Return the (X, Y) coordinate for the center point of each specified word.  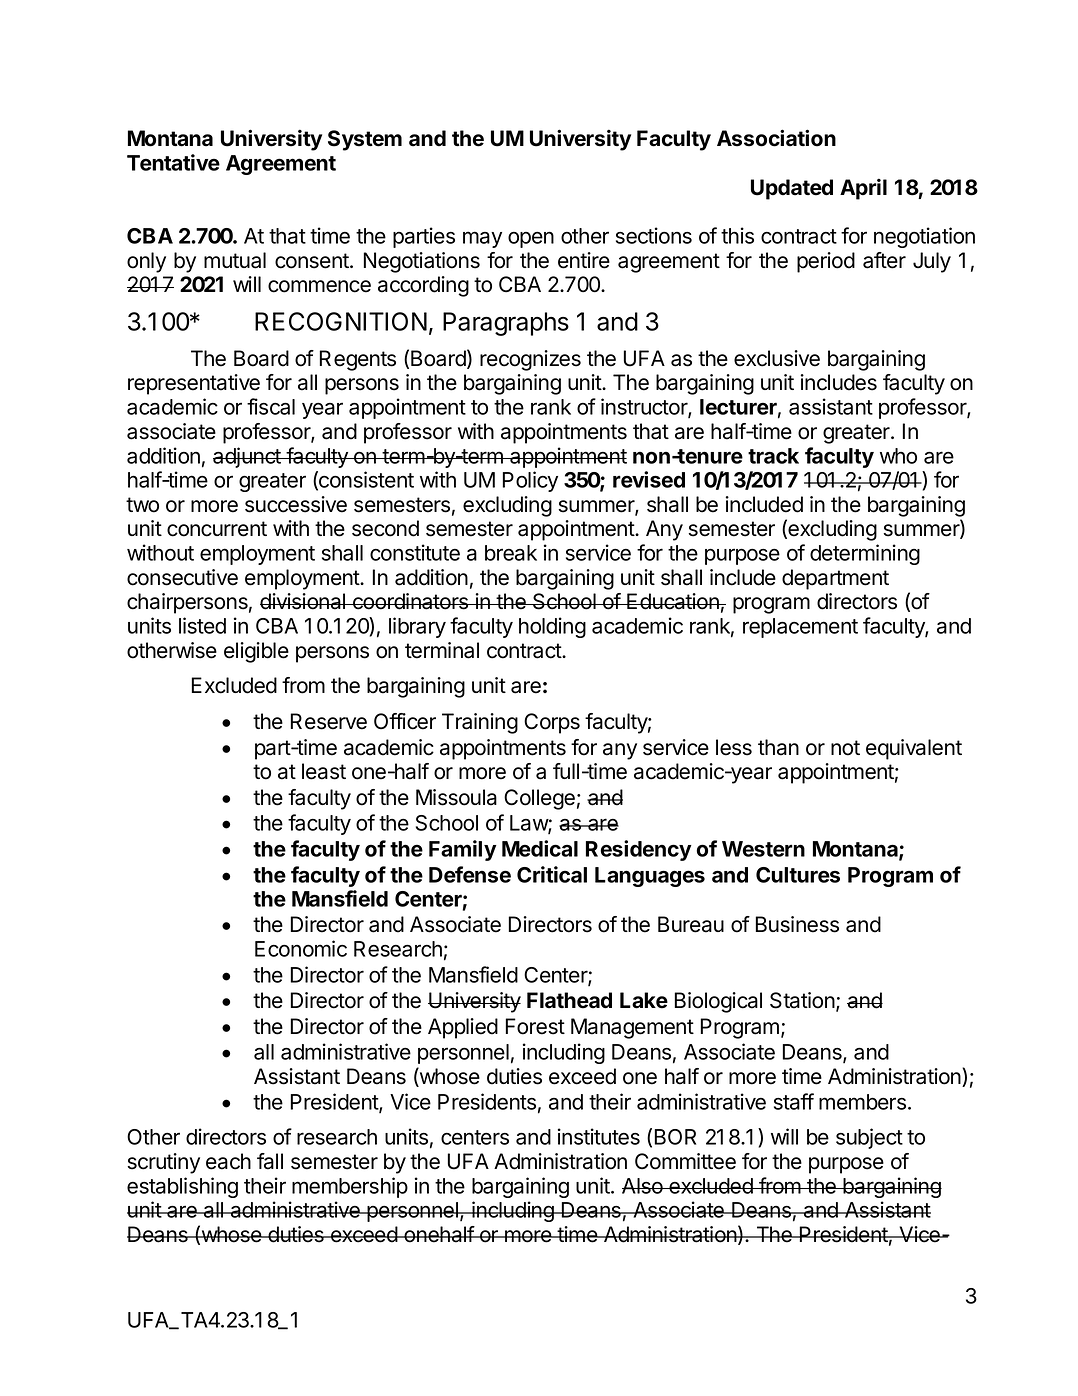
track (773, 456)
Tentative (173, 162)
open (531, 239)
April (863, 189)
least (324, 771)
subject (869, 1138)
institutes (599, 1136)
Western (763, 849)
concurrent (217, 529)
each (228, 1161)
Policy (530, 481)
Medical (540, 848)
